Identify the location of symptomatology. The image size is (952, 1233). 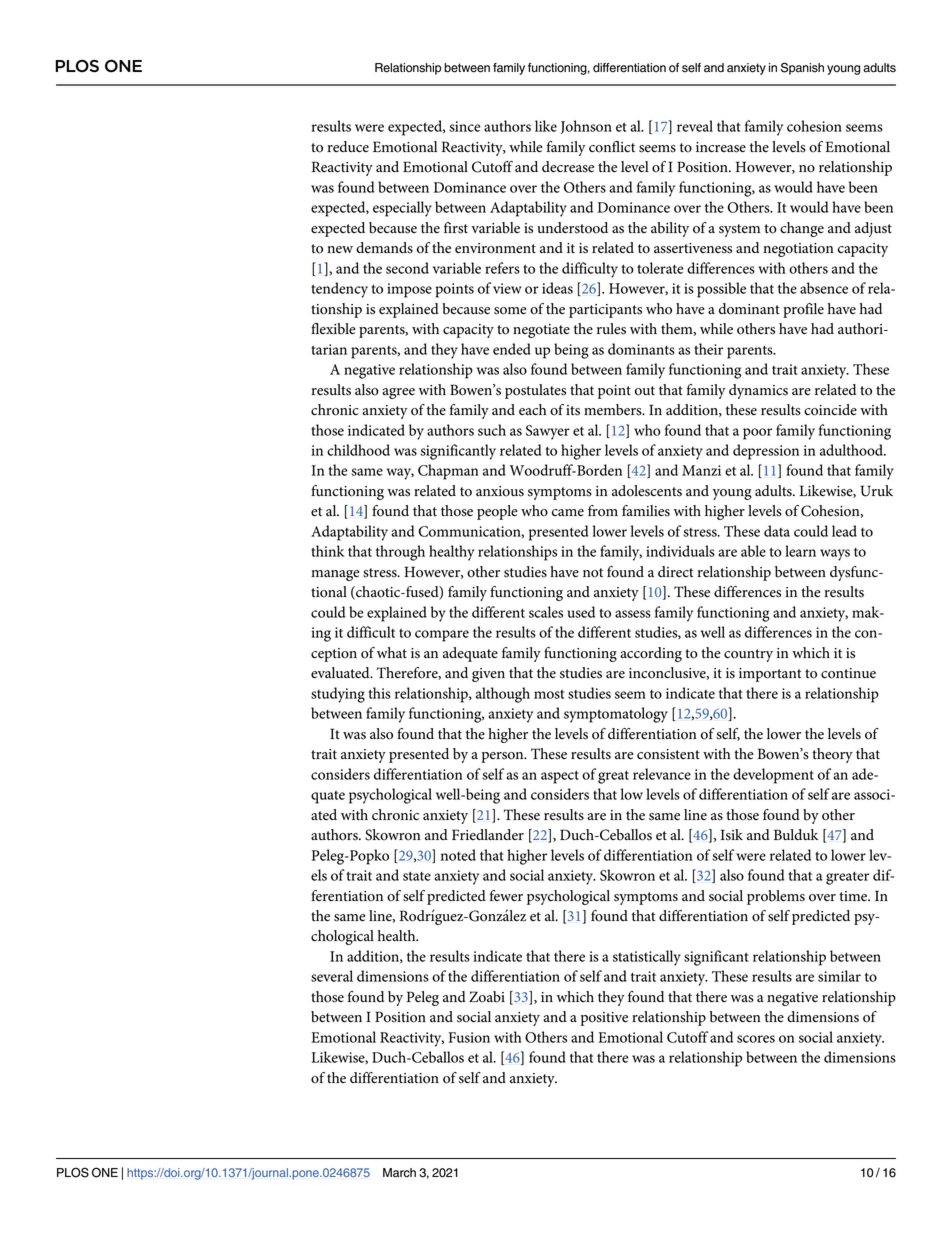
(616, 715).
